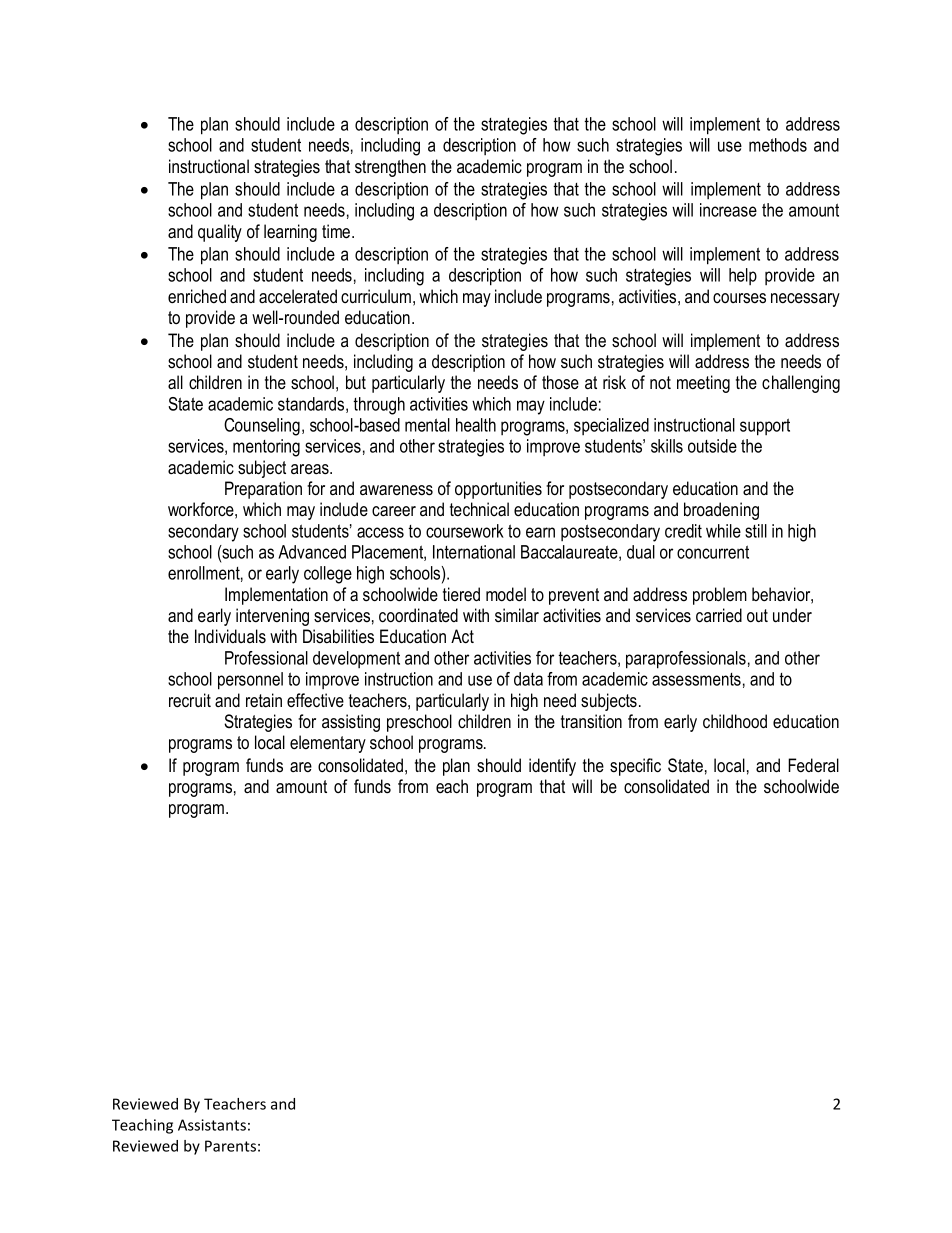 The width and height of the screenshot is (952, 1233). I want to click on identify, so click(552, 767).
